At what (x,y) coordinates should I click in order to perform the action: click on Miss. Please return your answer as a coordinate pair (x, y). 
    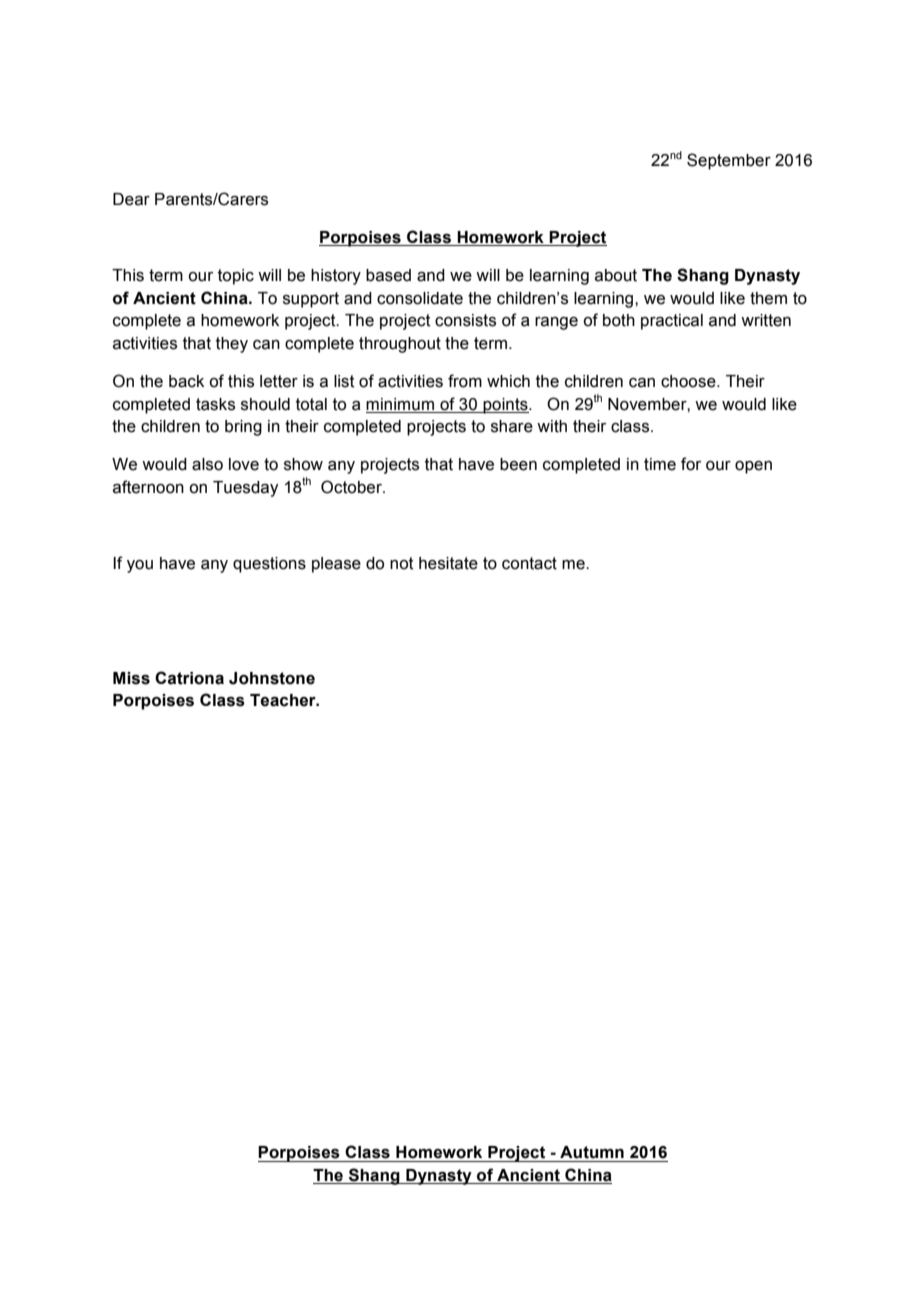
    Looking at the image, I should click on (131, 678).
